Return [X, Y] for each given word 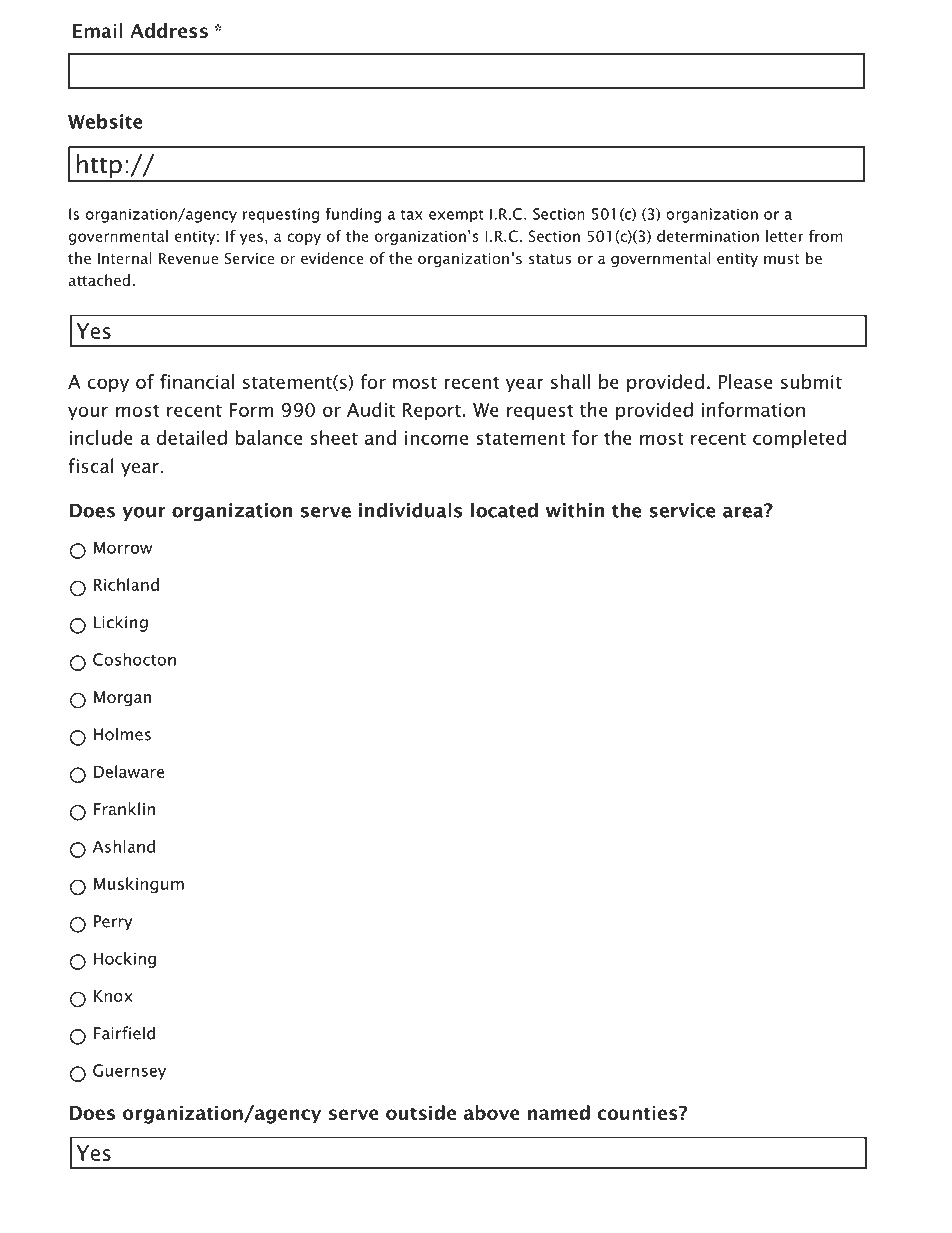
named [559, 1112]
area [744, 511]
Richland [126, 584]
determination [708, 236]
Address [169, 30]
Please [746, 381]
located [504, 510]
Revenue [188, 258]
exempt [456, 216]
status [550, 259]
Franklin [124, 808]
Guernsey [129, 1072]
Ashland [124, 846]
